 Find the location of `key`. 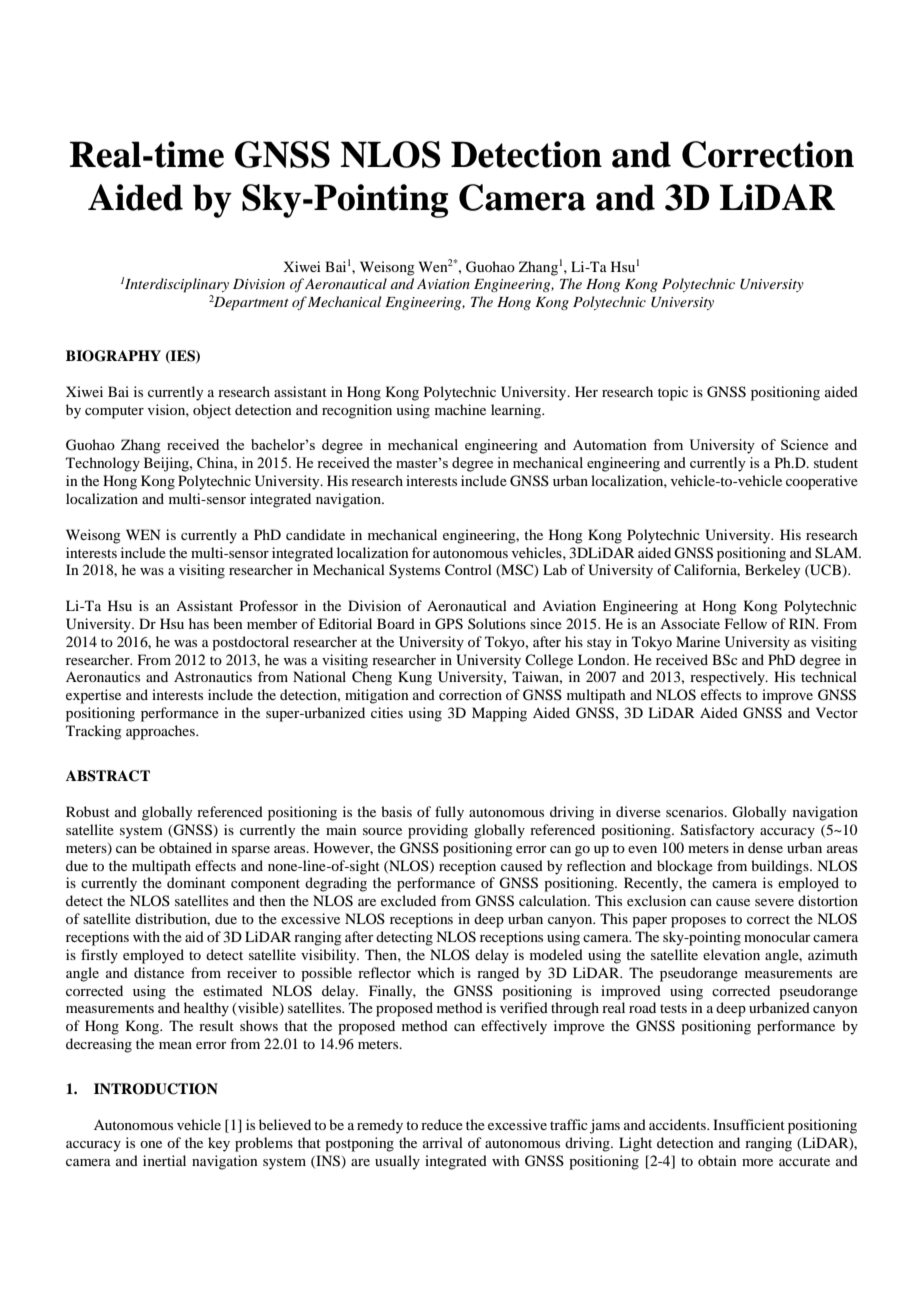

key is located at coordinates (219, 1144).
